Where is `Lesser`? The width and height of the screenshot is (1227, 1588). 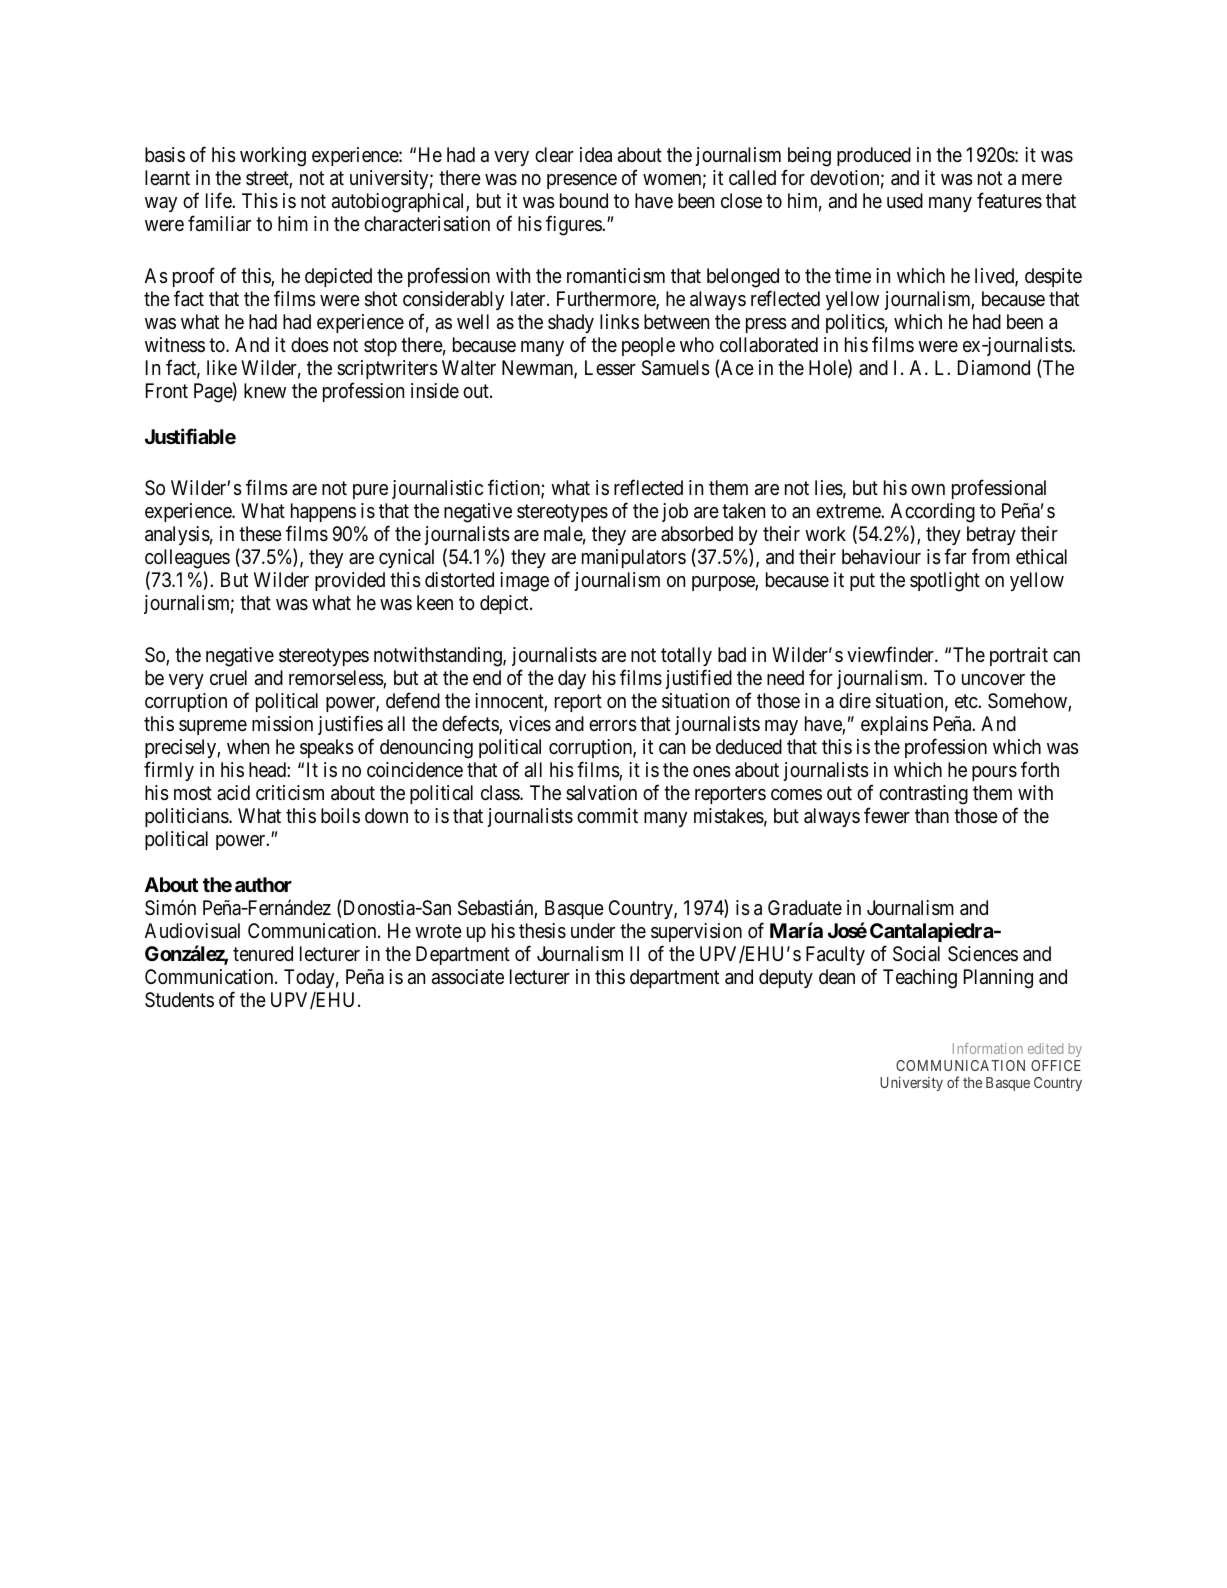
Lesser is located at coordinates (610, 367).
